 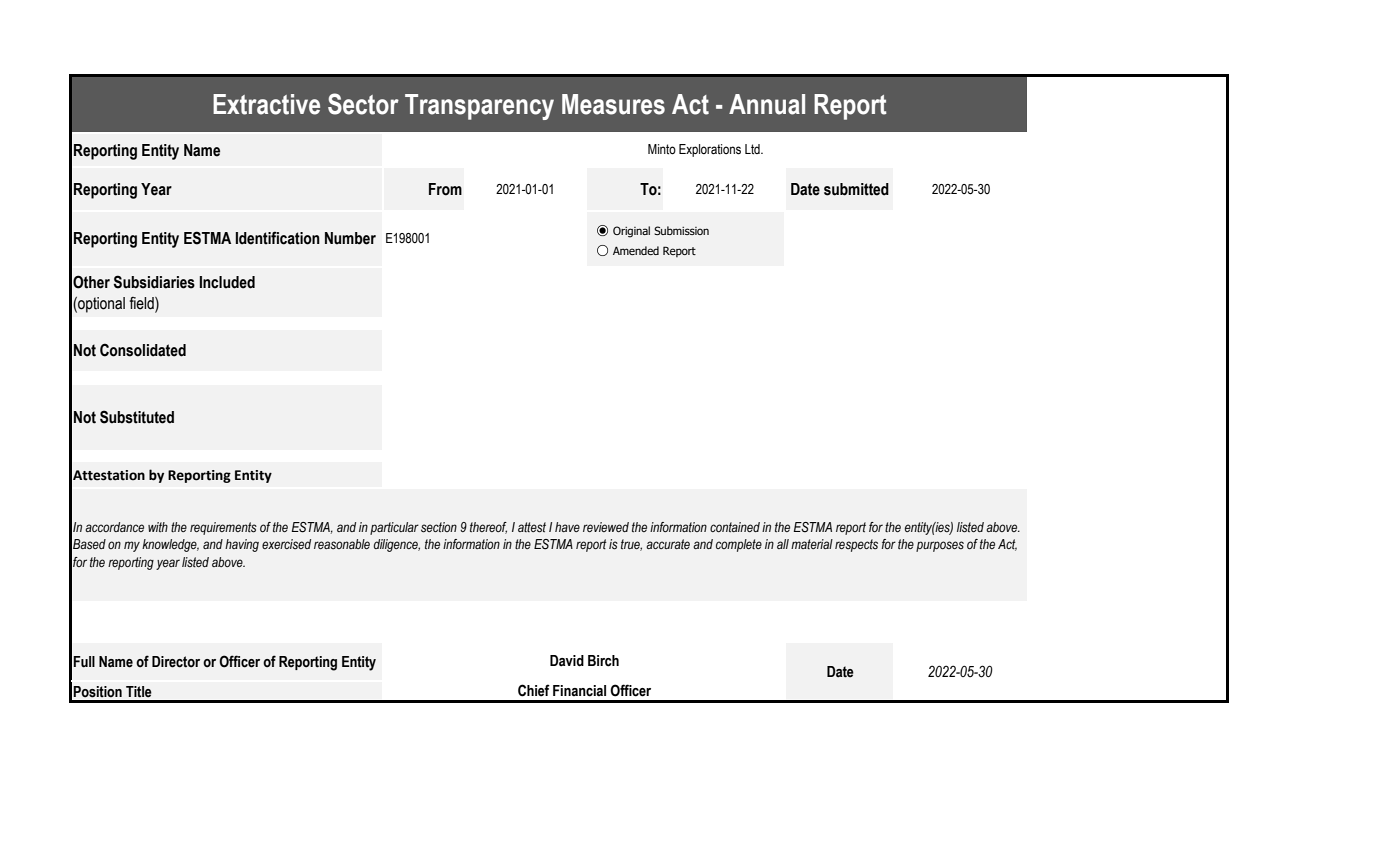 What do you see at coordinates (567, 527) in the screenshot?
I see `have` at bounding box center [567, 527].
